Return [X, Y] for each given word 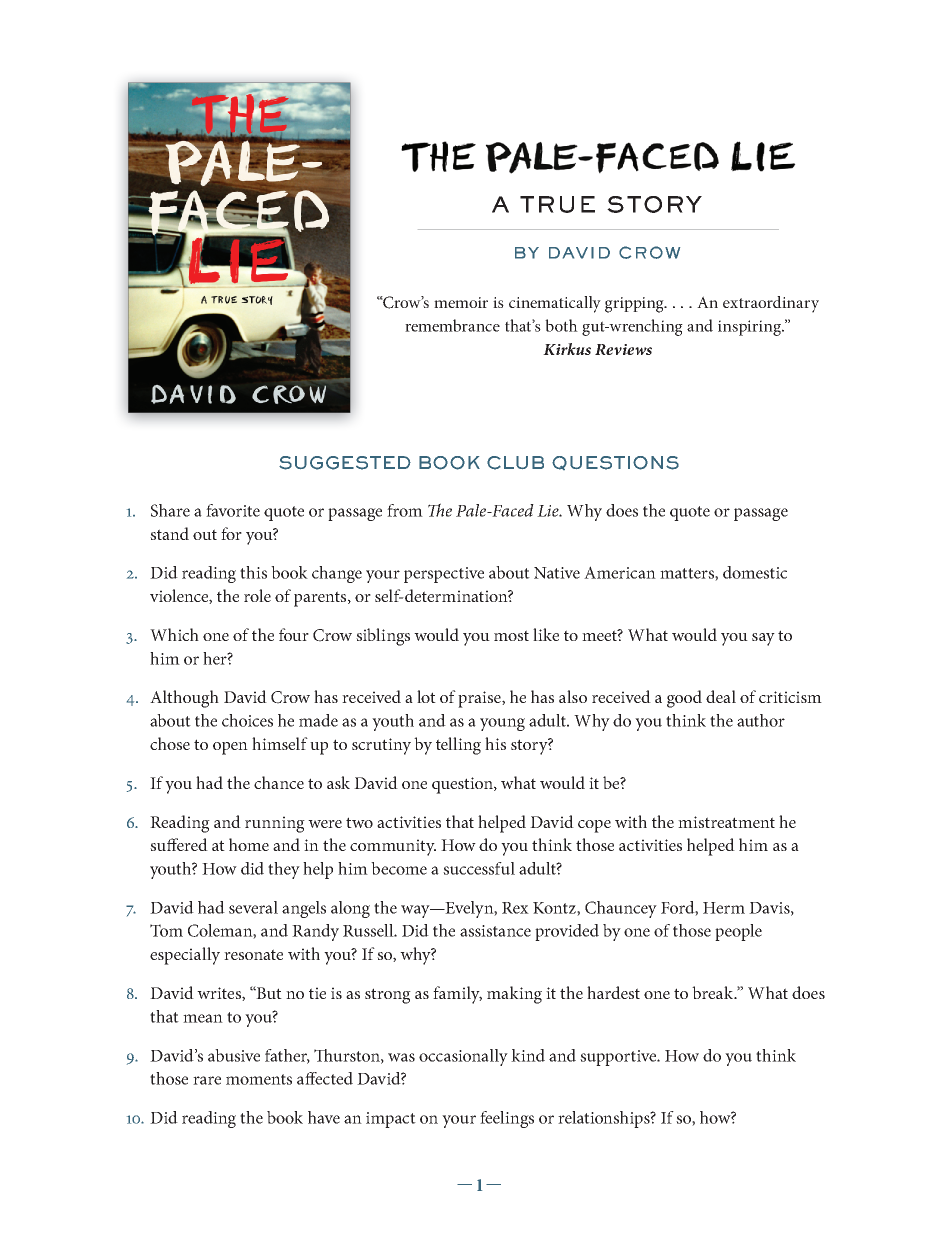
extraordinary [771, 304]
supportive [619, 1058]
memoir [461, 302]
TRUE [557, 204]
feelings [507, 1119]
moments [259, 1079]
